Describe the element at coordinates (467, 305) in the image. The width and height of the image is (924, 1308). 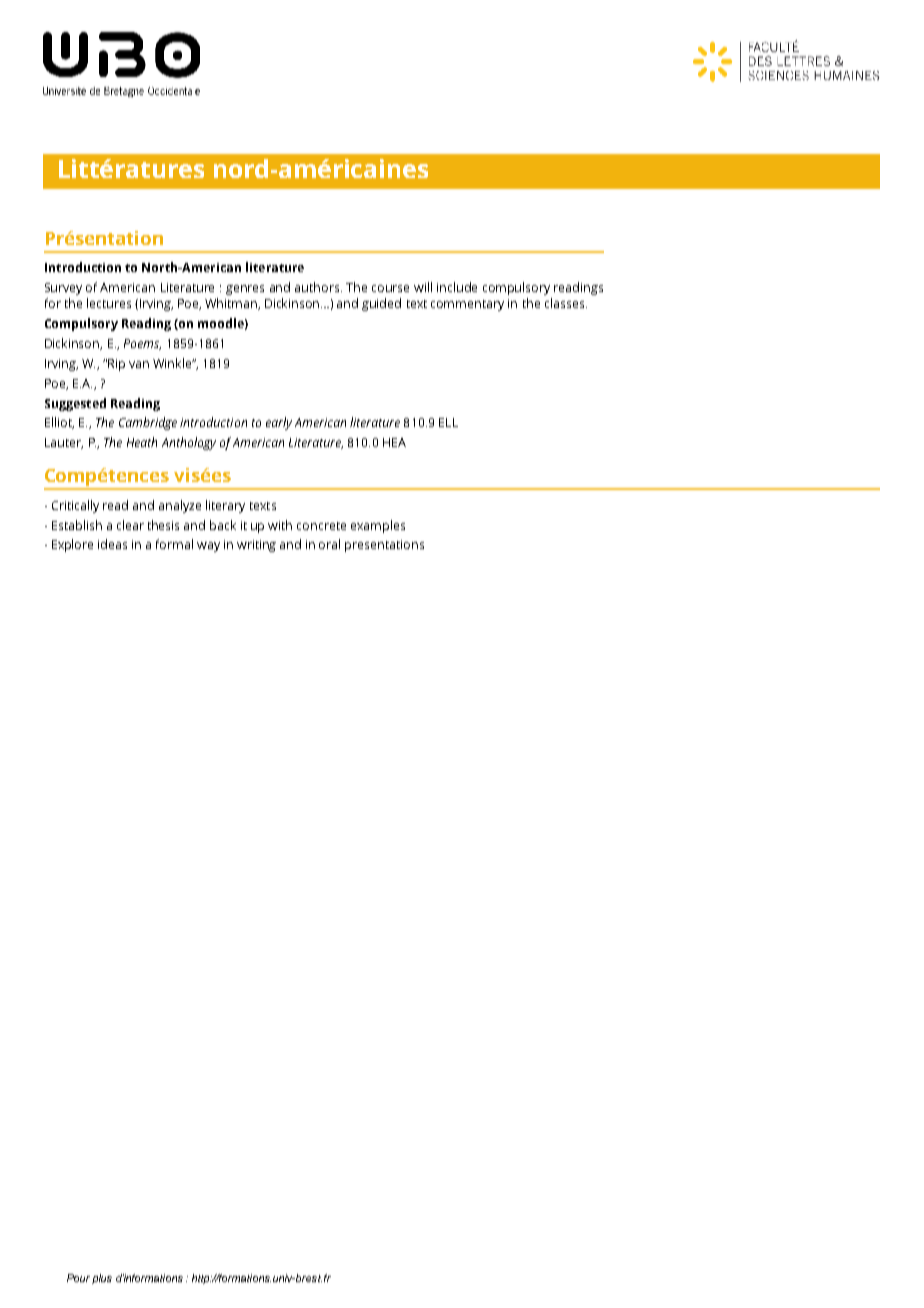
I see `commentary` at that location.
